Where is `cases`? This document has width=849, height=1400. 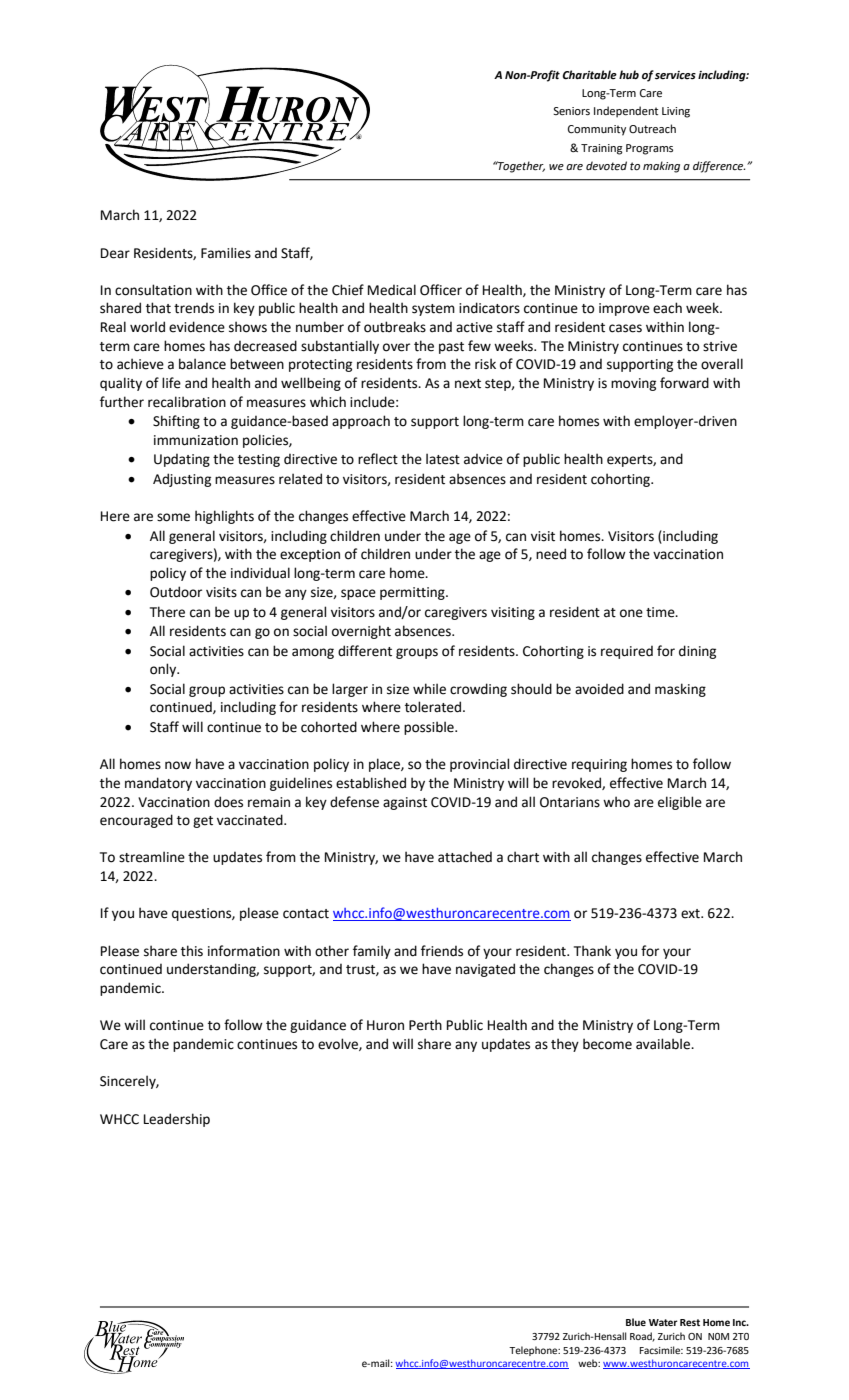 cases is located at coordinates (625, 328).
